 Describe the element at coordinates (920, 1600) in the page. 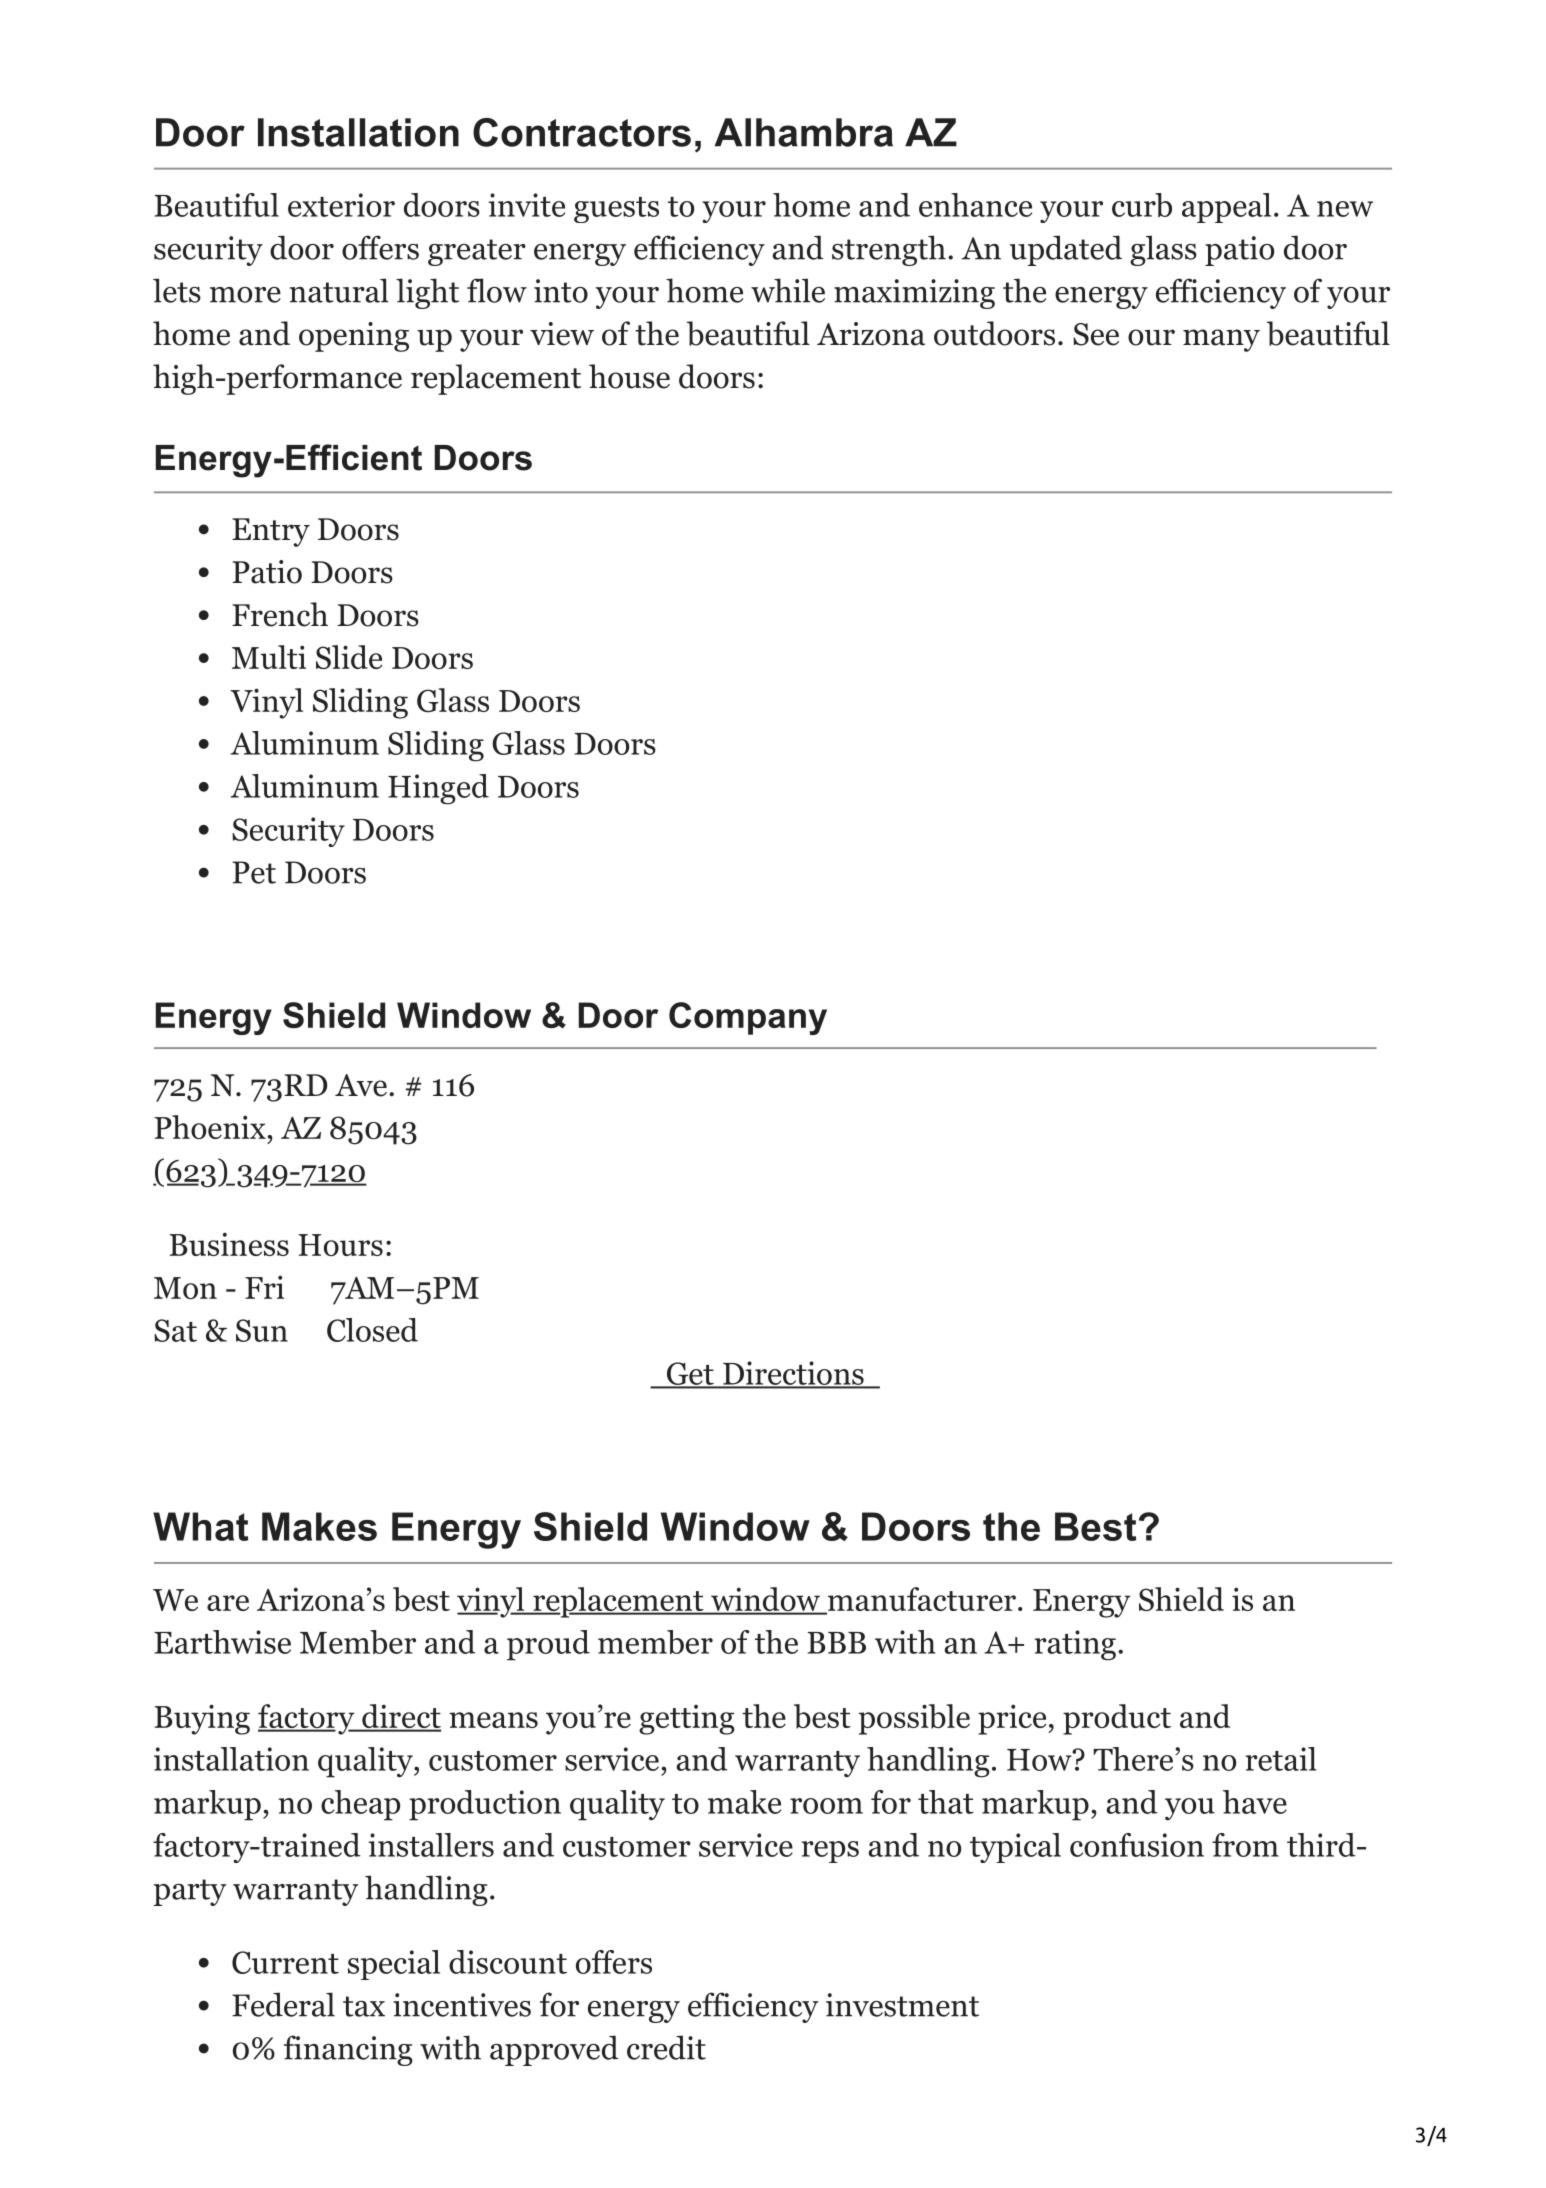

I see `manufacturer` at that location.
